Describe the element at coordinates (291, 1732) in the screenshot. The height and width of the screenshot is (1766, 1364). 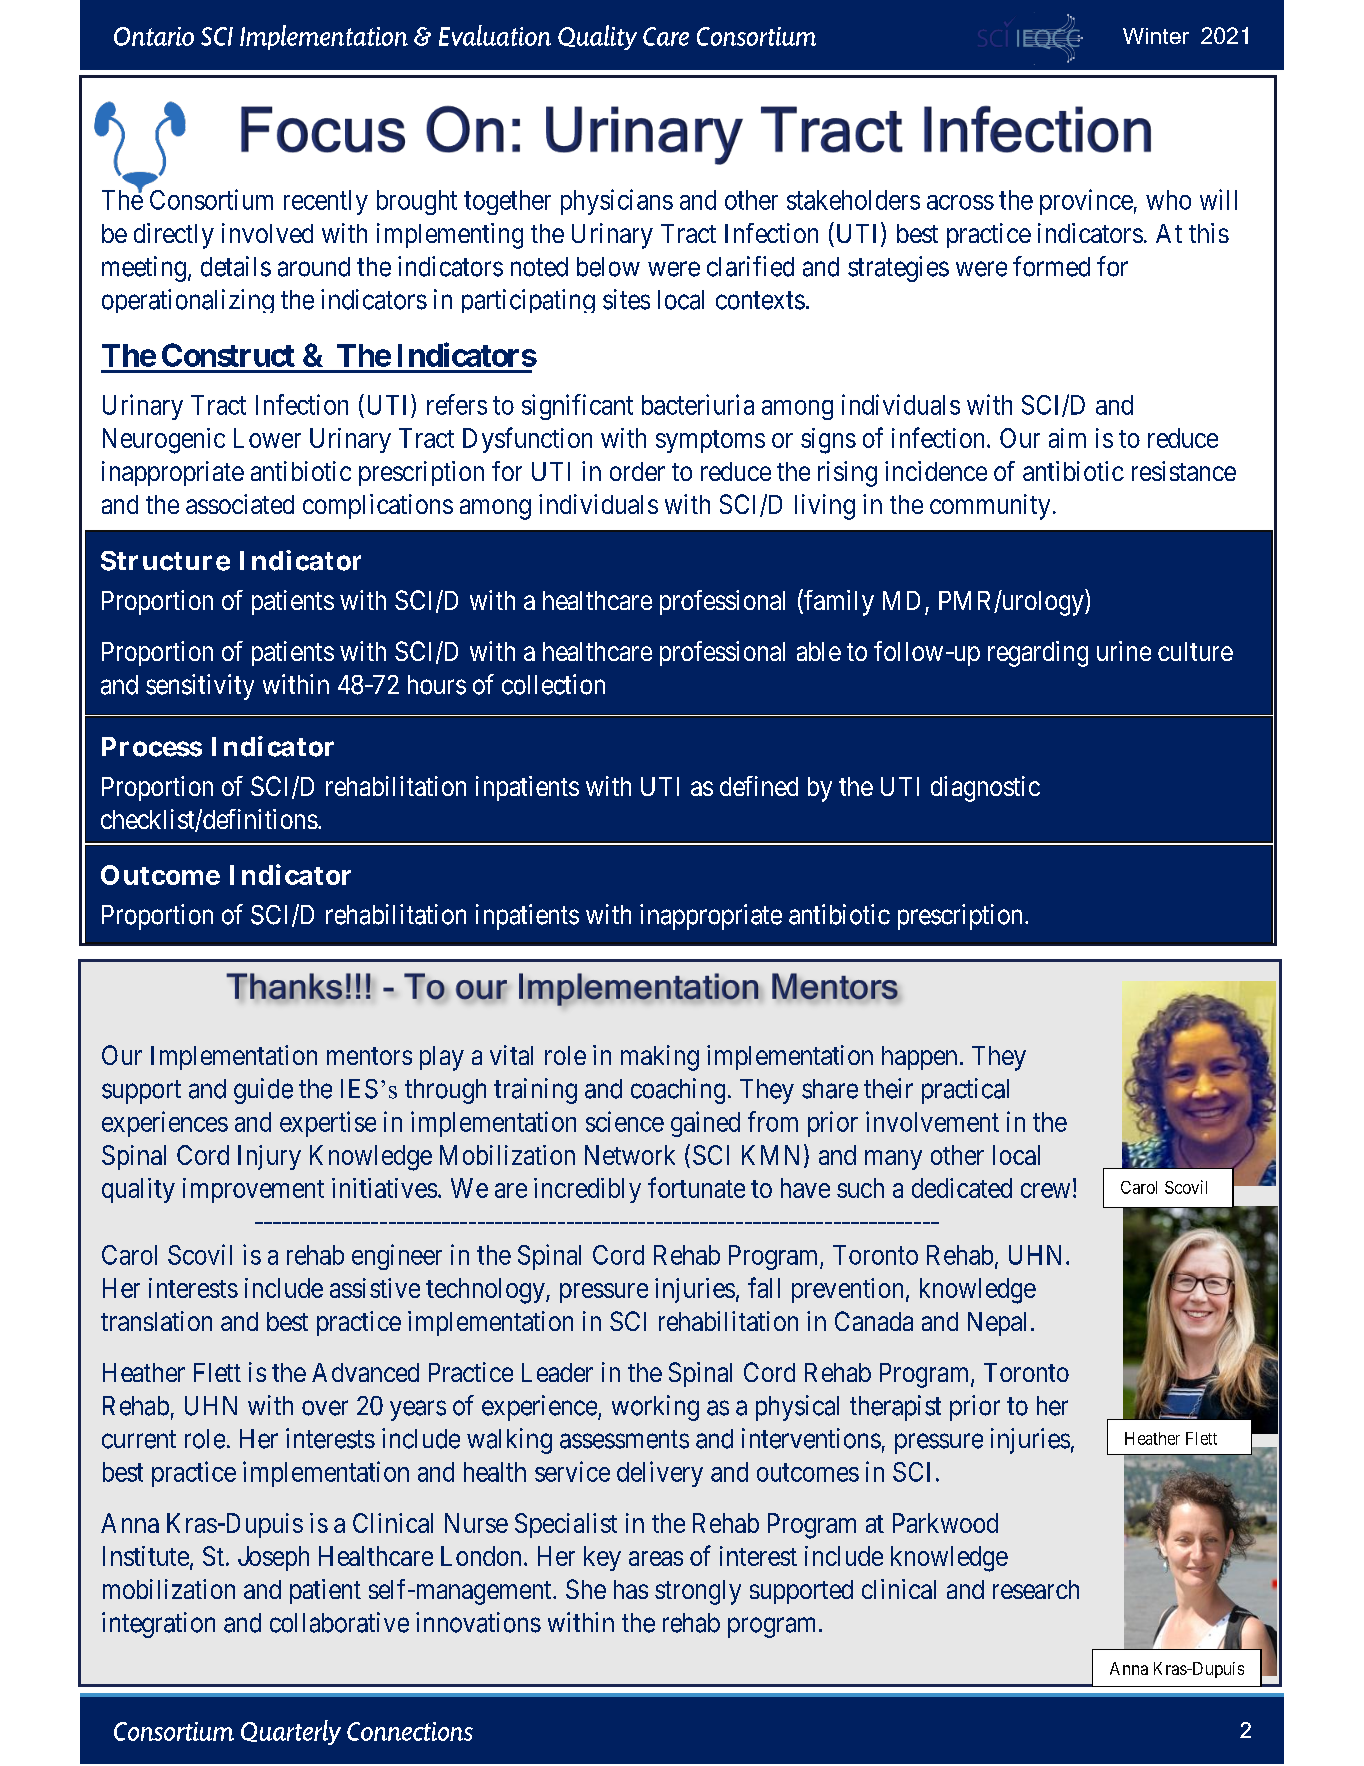
I see `Quarterly` at that location.
